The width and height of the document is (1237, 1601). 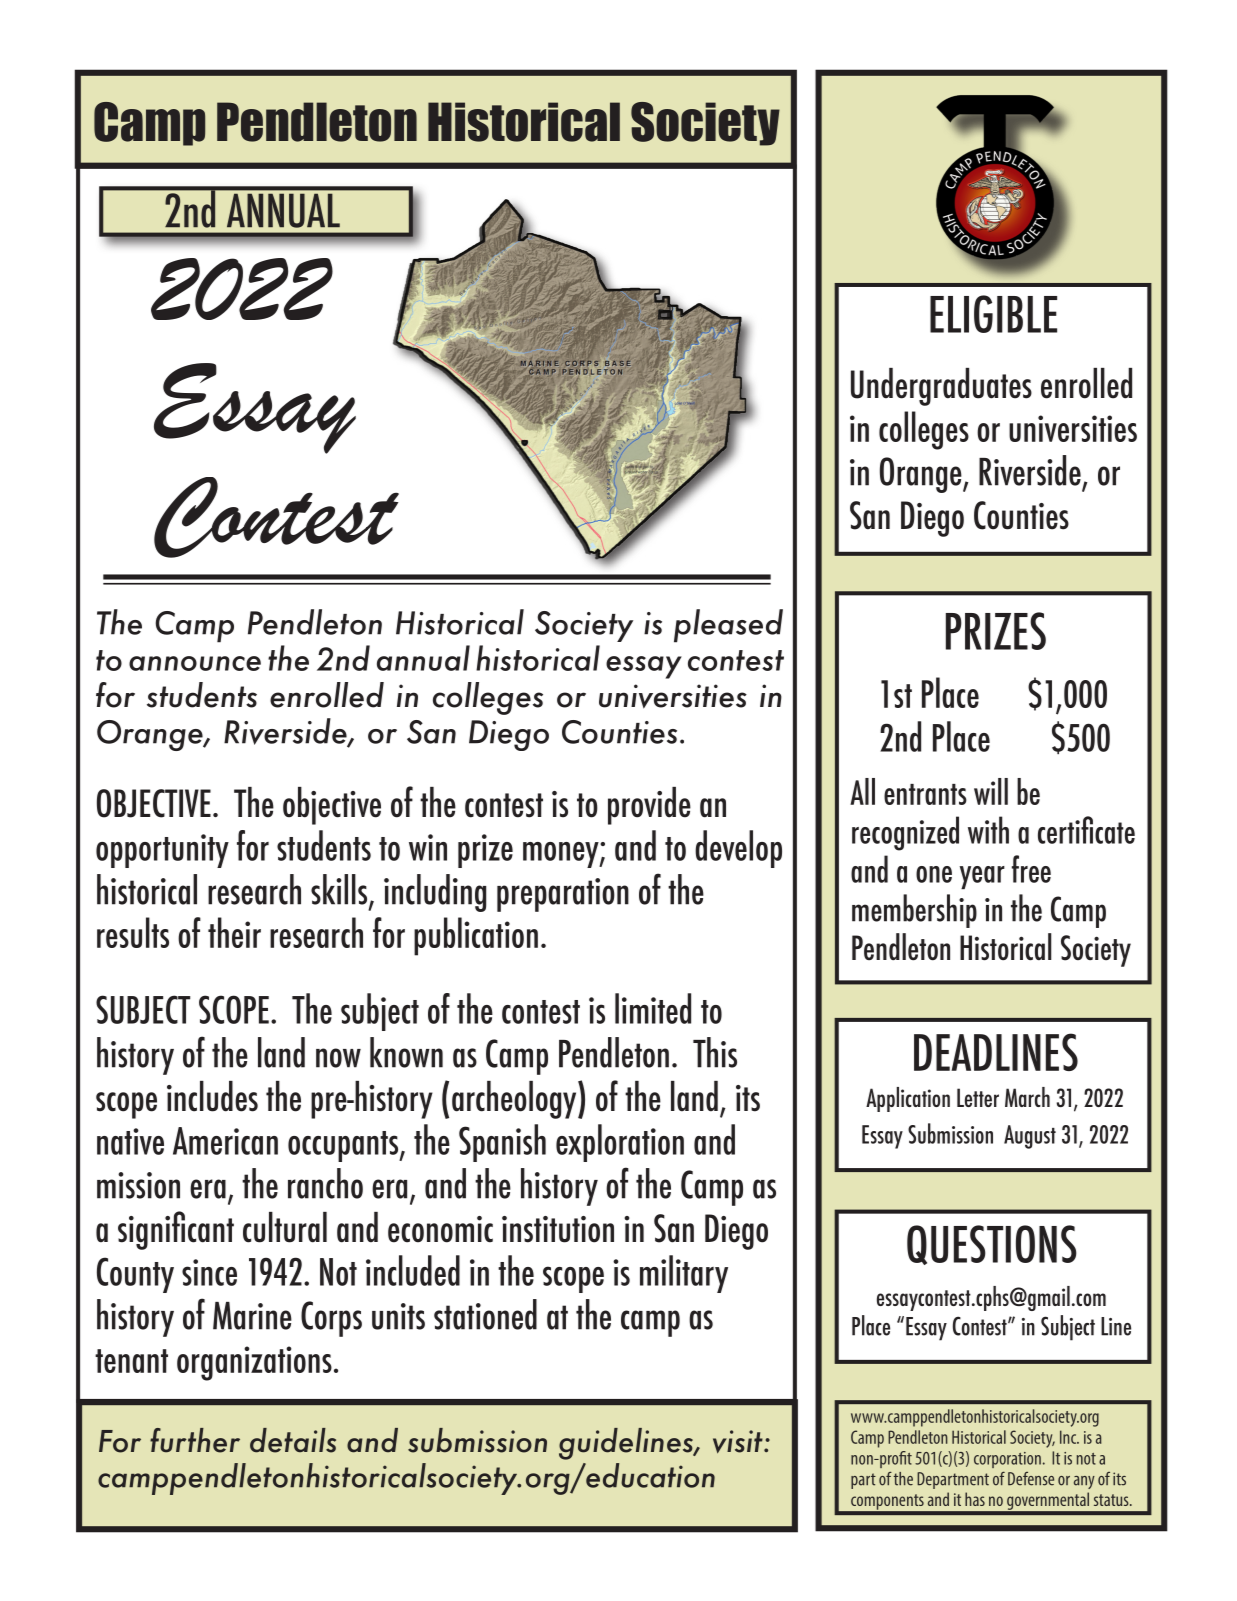 What do you see at coordinates (993, 314) in the document?
I see `ELIGIBLE` at bounding box center [993, 314].
